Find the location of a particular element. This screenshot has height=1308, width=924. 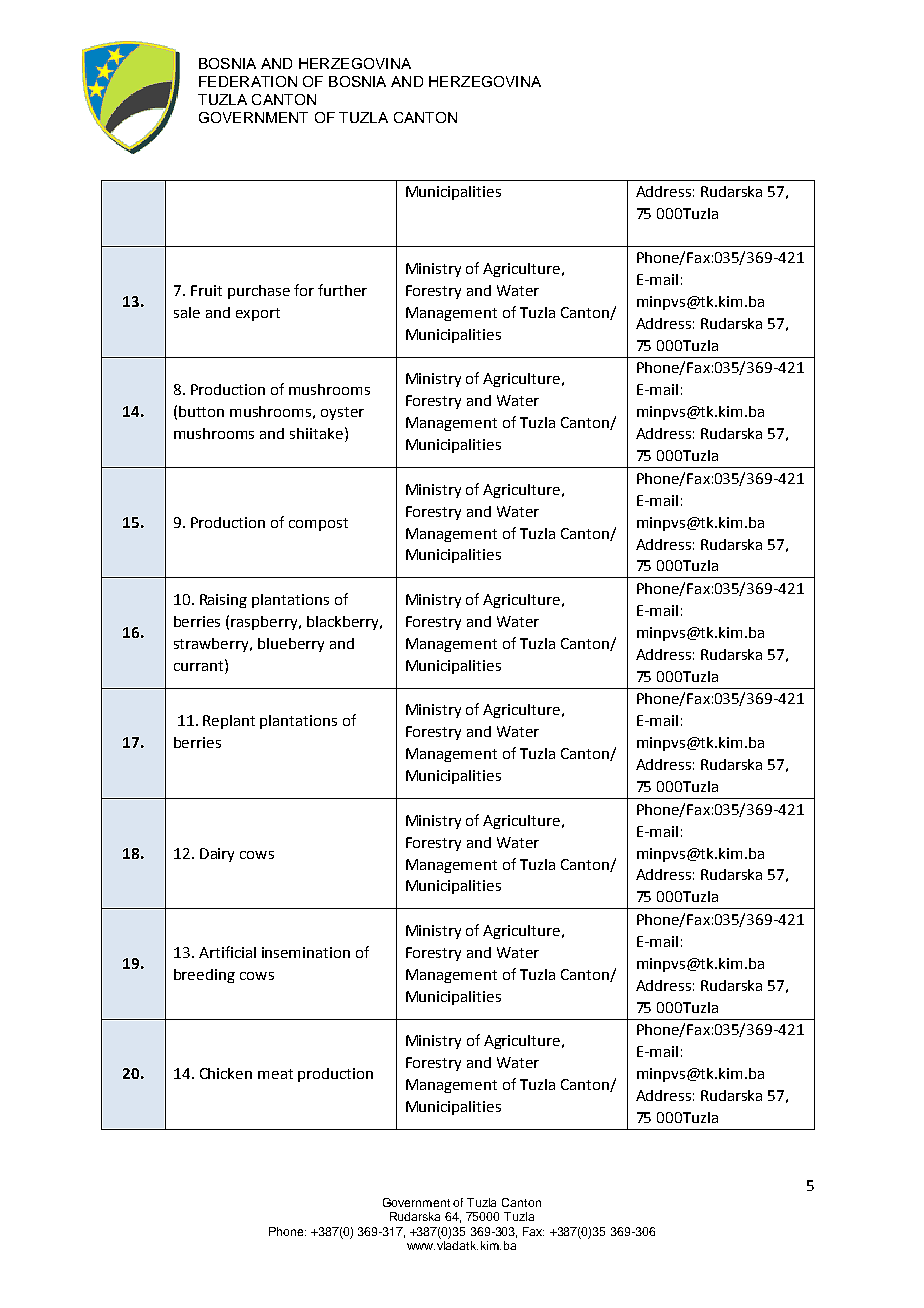

Raising is located at coordinates (223, 601).
